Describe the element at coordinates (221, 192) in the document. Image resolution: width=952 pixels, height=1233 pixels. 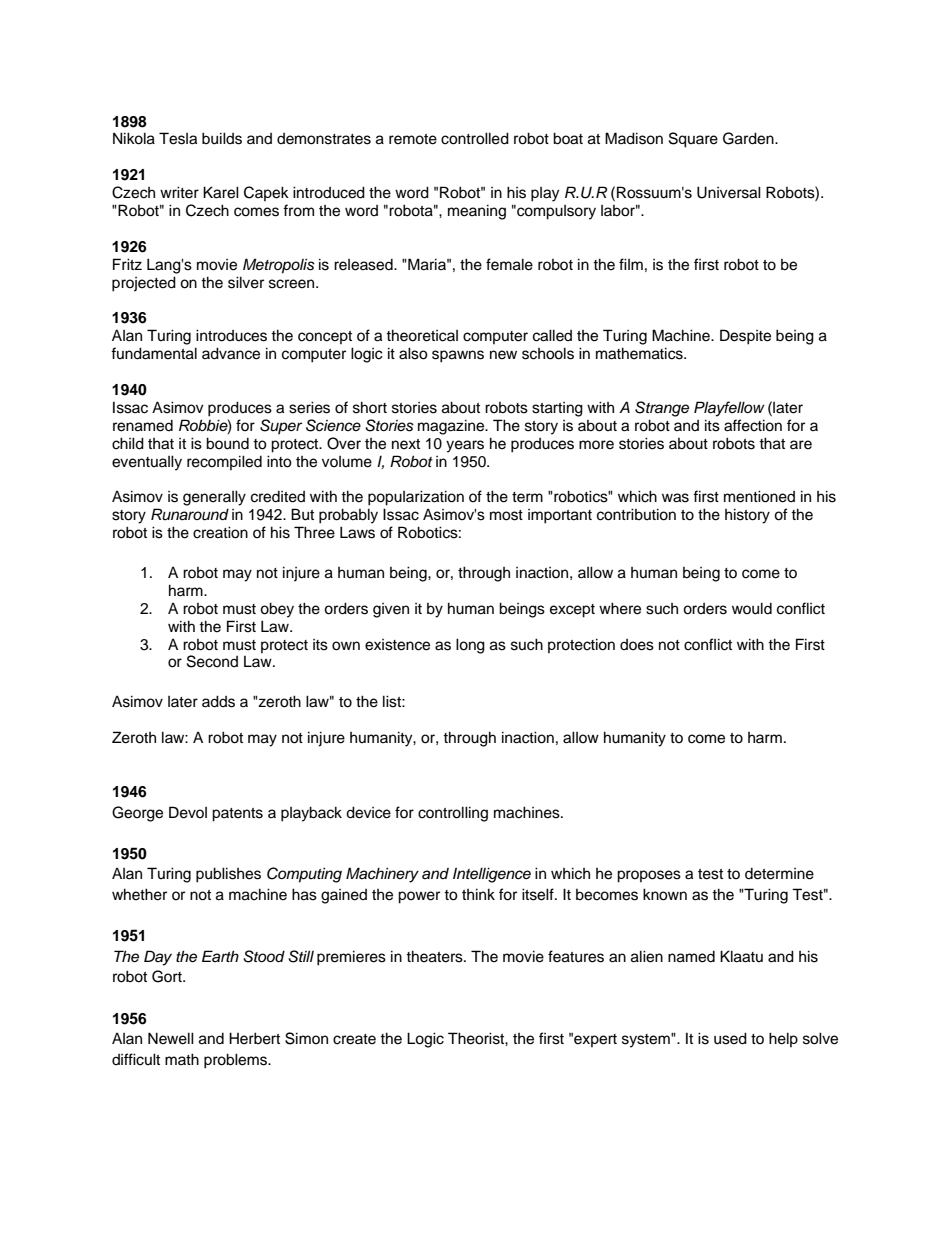
I see `Karel` at that location.
